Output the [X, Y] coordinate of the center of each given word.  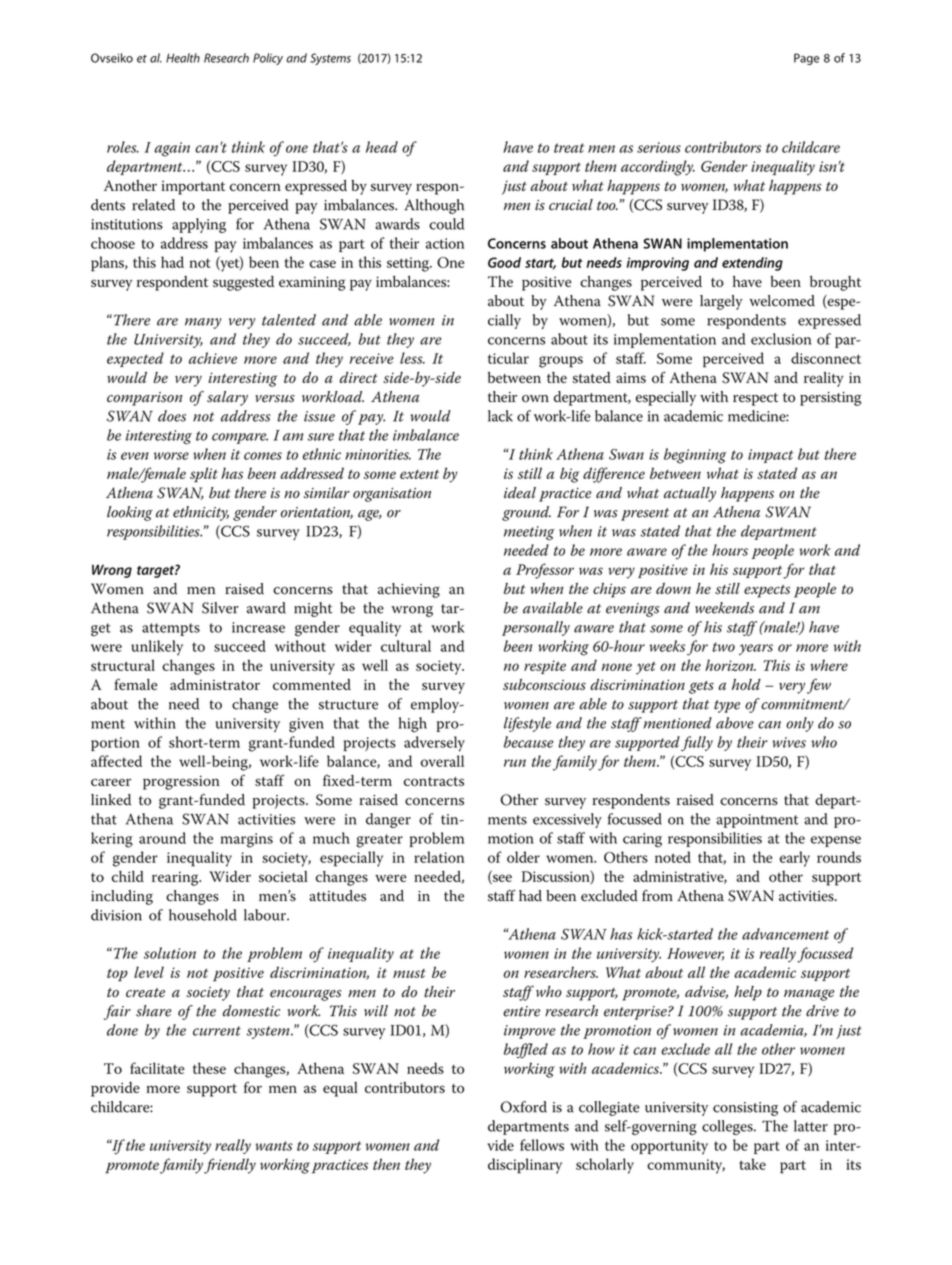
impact [770, 456]
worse [171, 456]
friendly [230, 1166]
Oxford [524, 1107]
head [382, 147]
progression [181, 782]
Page [807, 59]
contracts [434, 781]
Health [183, 58]
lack [500, 416]
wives [789, 742]
